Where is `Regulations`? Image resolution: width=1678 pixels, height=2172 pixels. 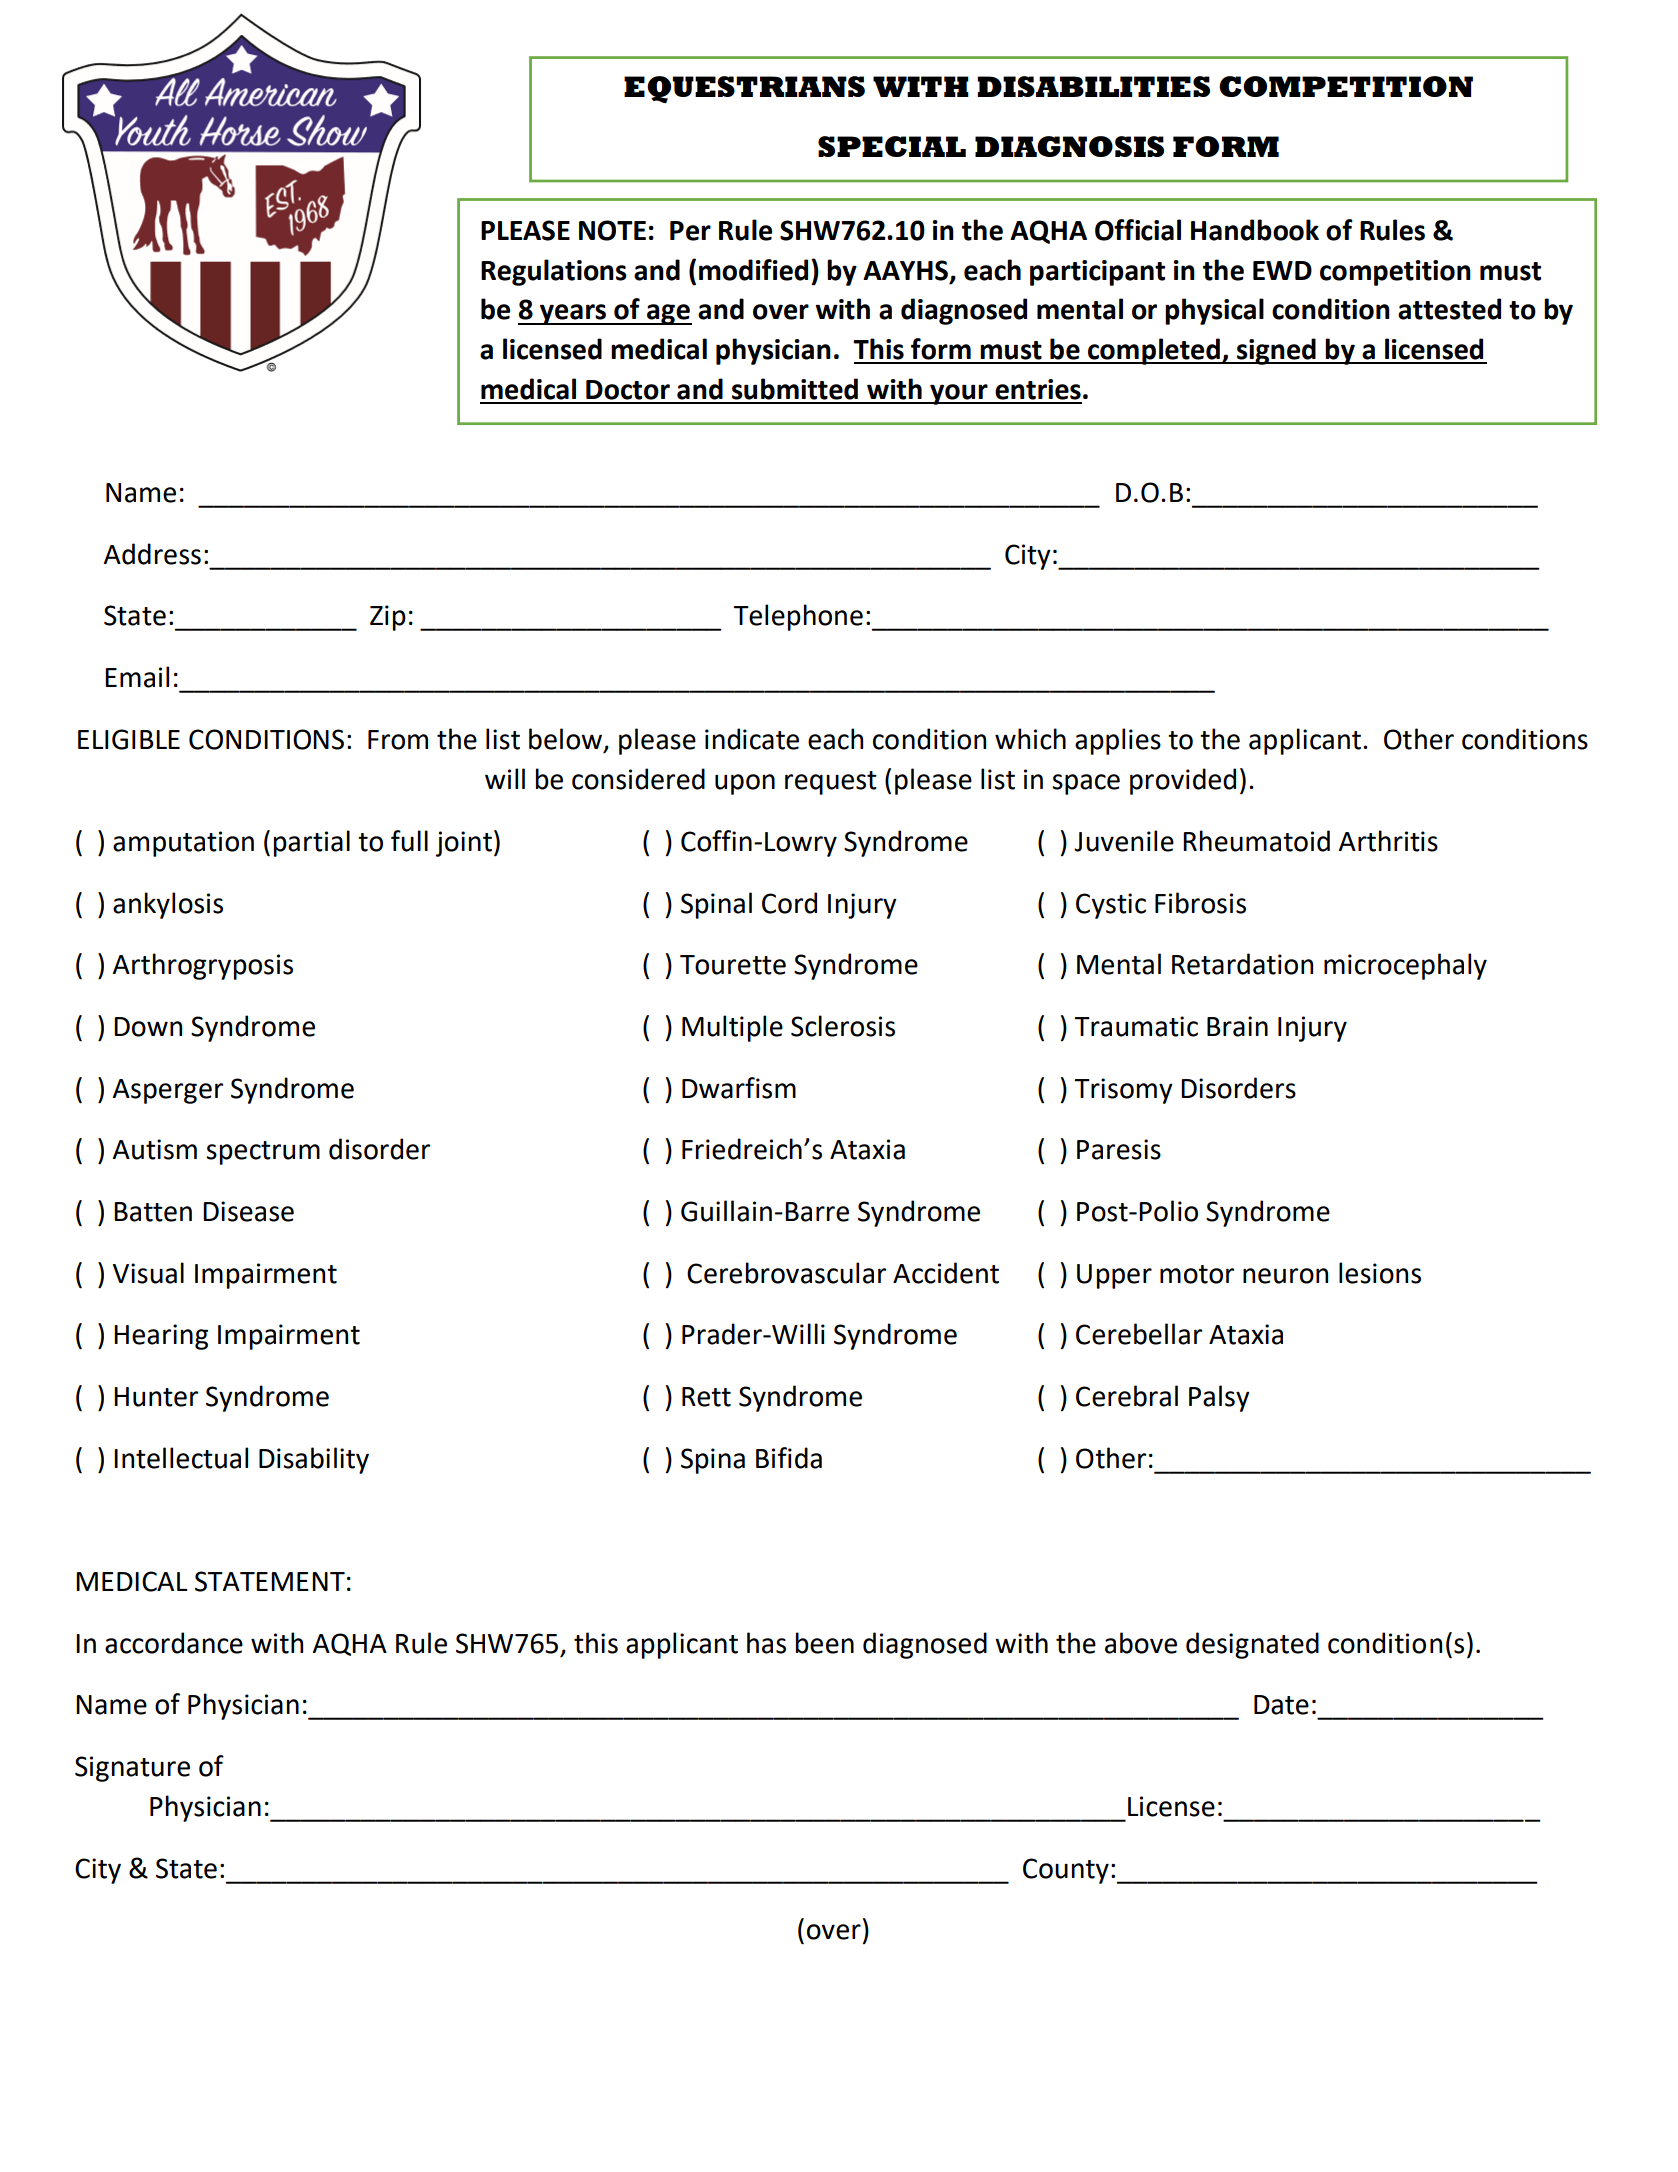 Regulations is located at coordinates (554, 272).
